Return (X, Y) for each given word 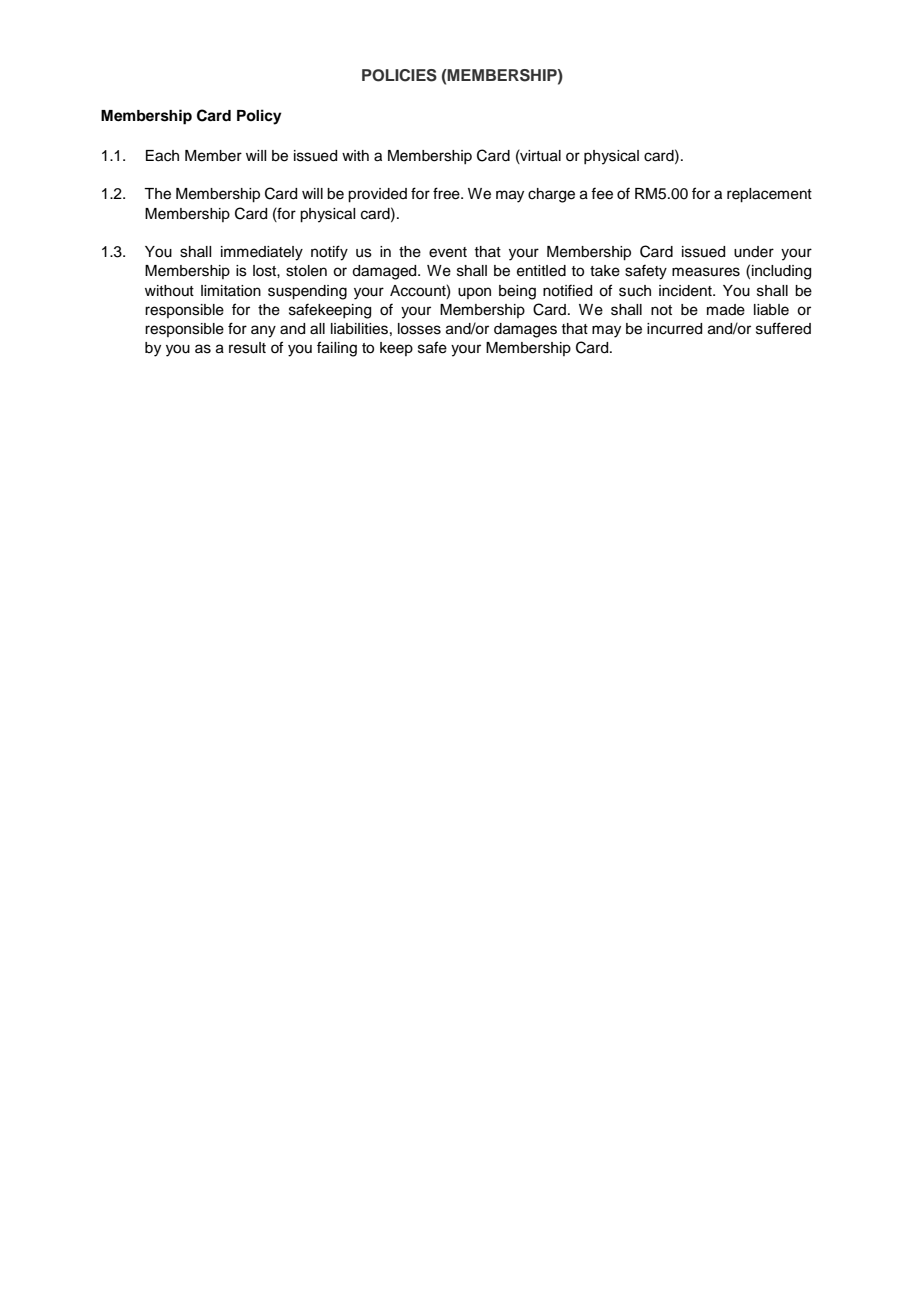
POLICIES (399, 75)
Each (162, 156)
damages (525, 330)
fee (602, 193)
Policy (259, 117)
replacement (769, 195)
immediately (262, 253)
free (447, 193)
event (448, 252)
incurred (674, 329)
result (247, 348)
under (754, 252)
